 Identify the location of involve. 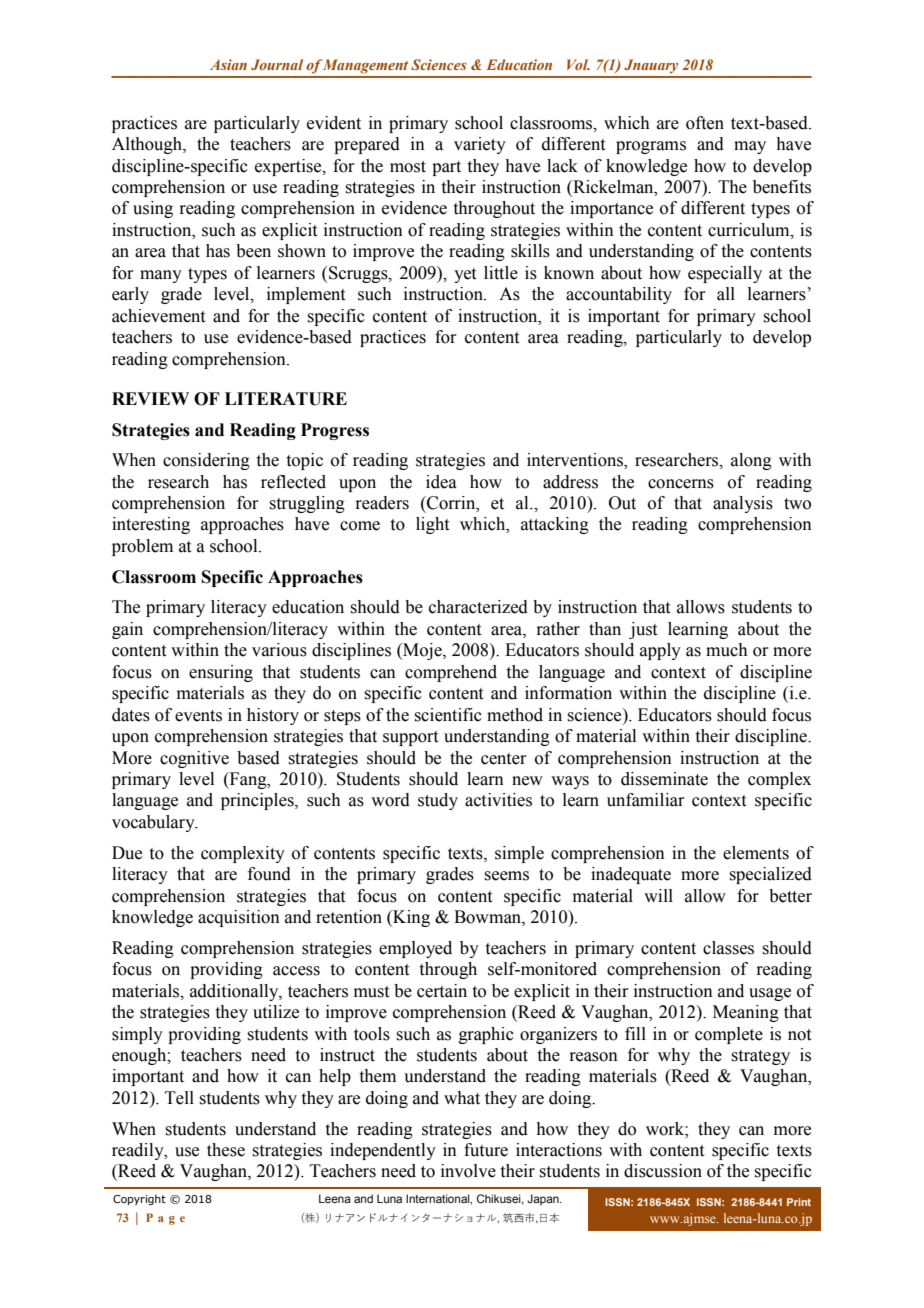
(468, 1171).
